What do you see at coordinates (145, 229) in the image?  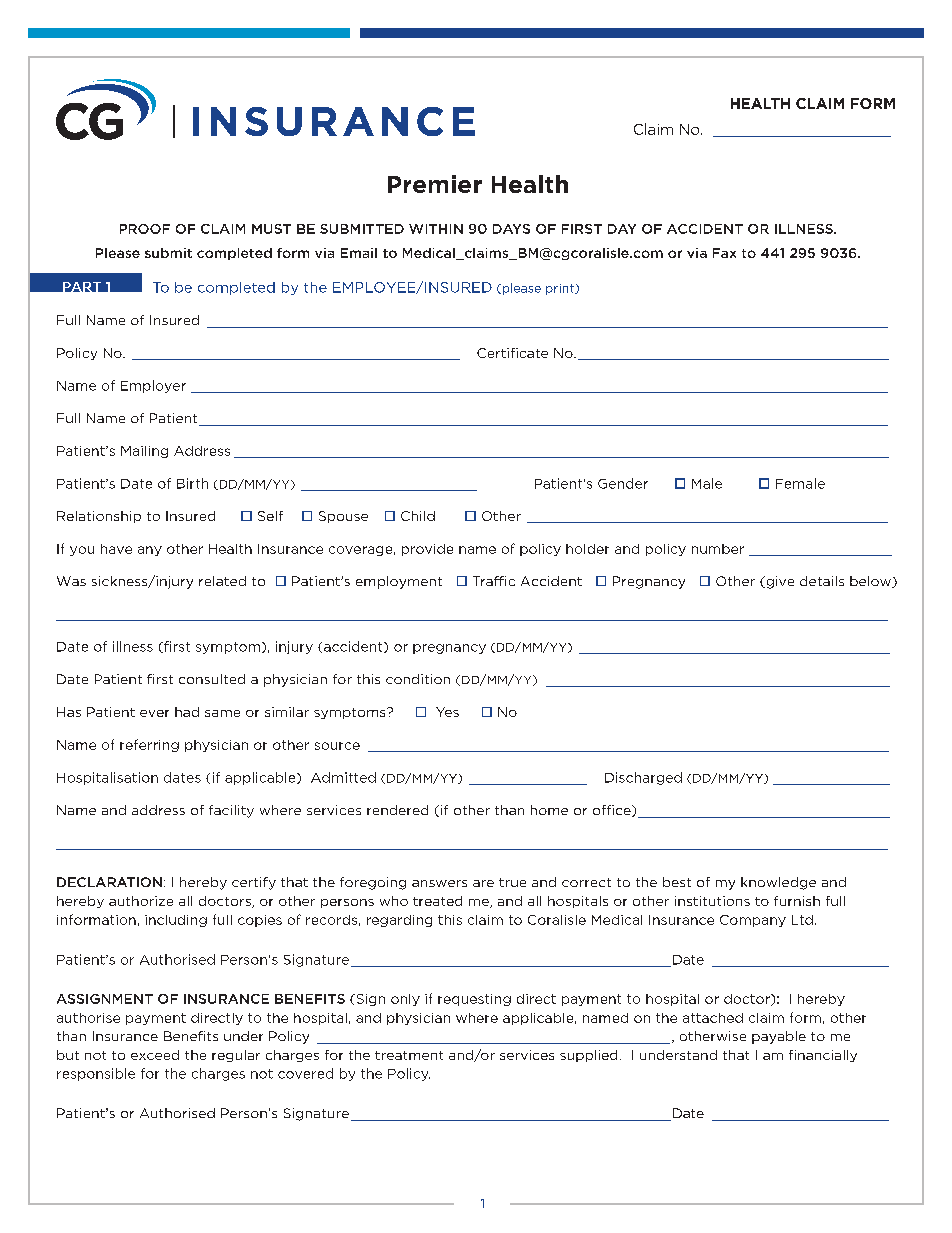 I see `PROOF` at bounding box center [145, 229].
